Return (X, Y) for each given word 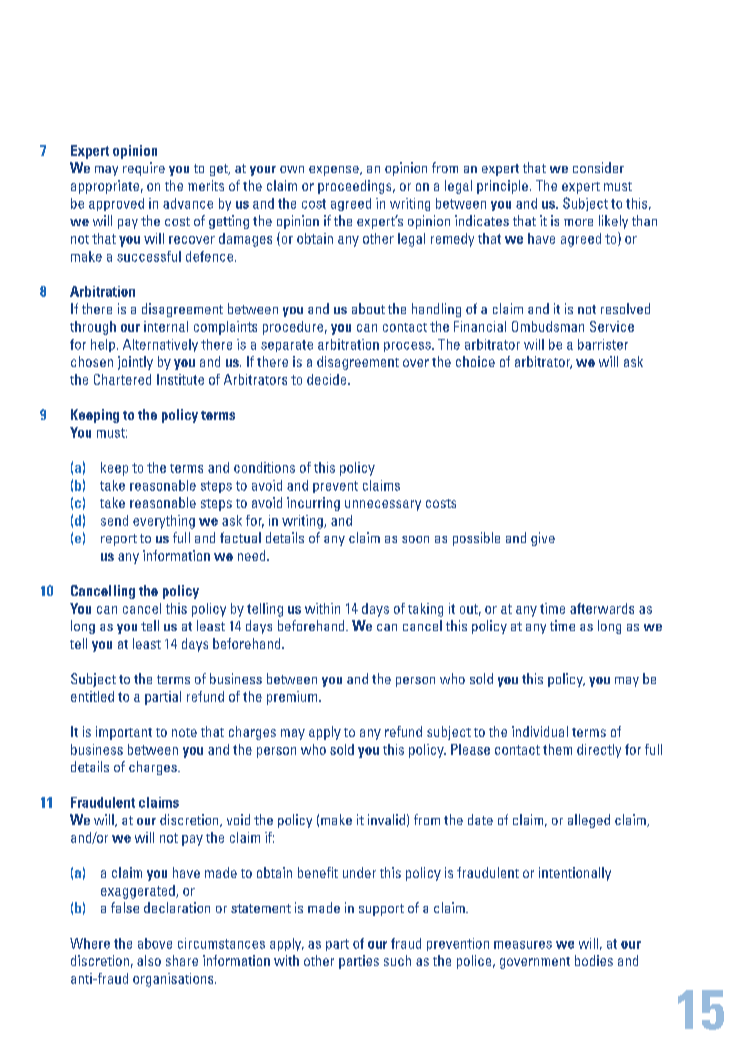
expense (335, 171)
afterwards (602, 608)
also (149, 960)
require (144, 169)
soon (415, 539)
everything (164, 522)
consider (598, 167)
